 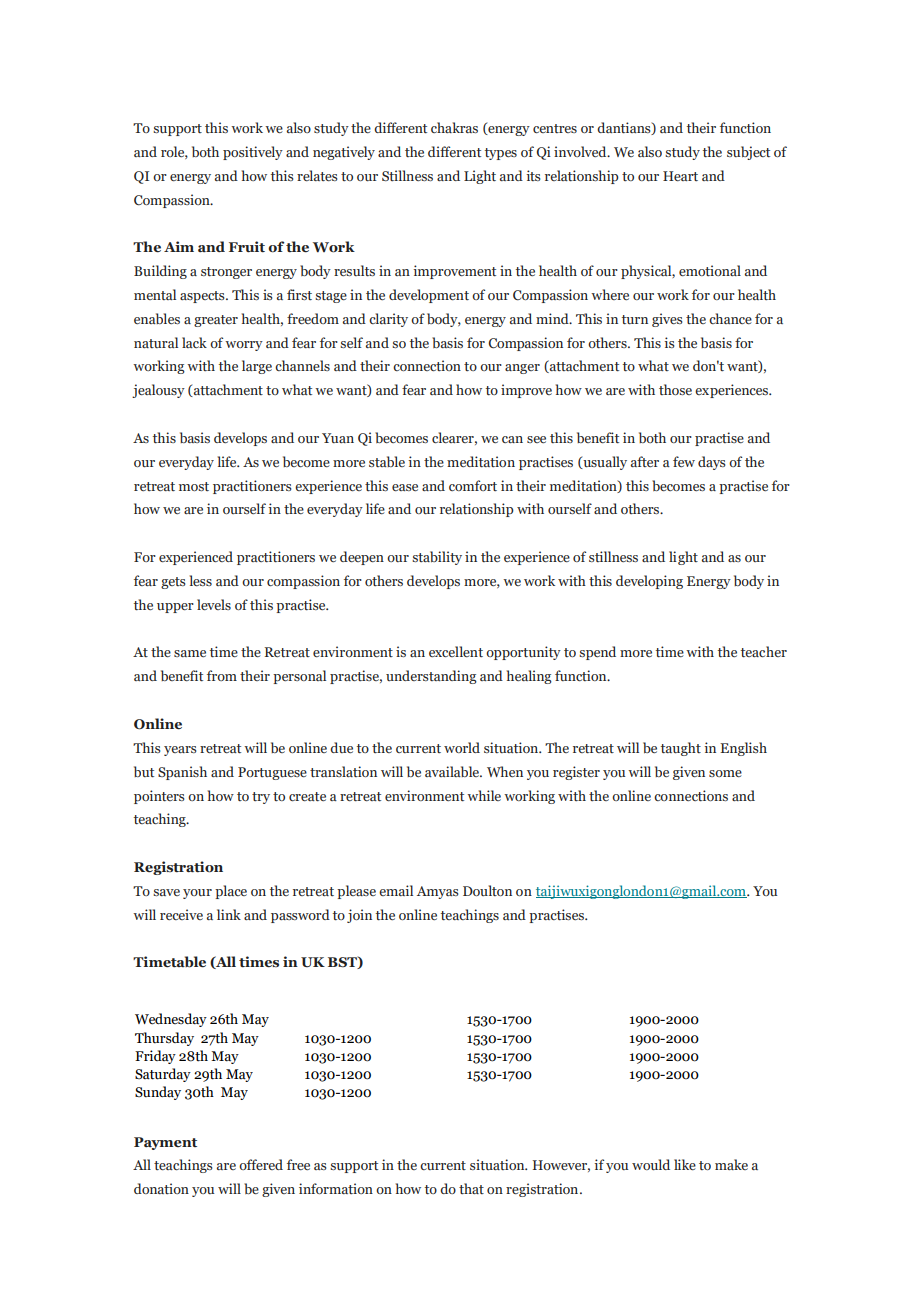 What do you see at coordinates (684, 461) in the screenshot?
I see `few` at bounding box center [684, 461].
